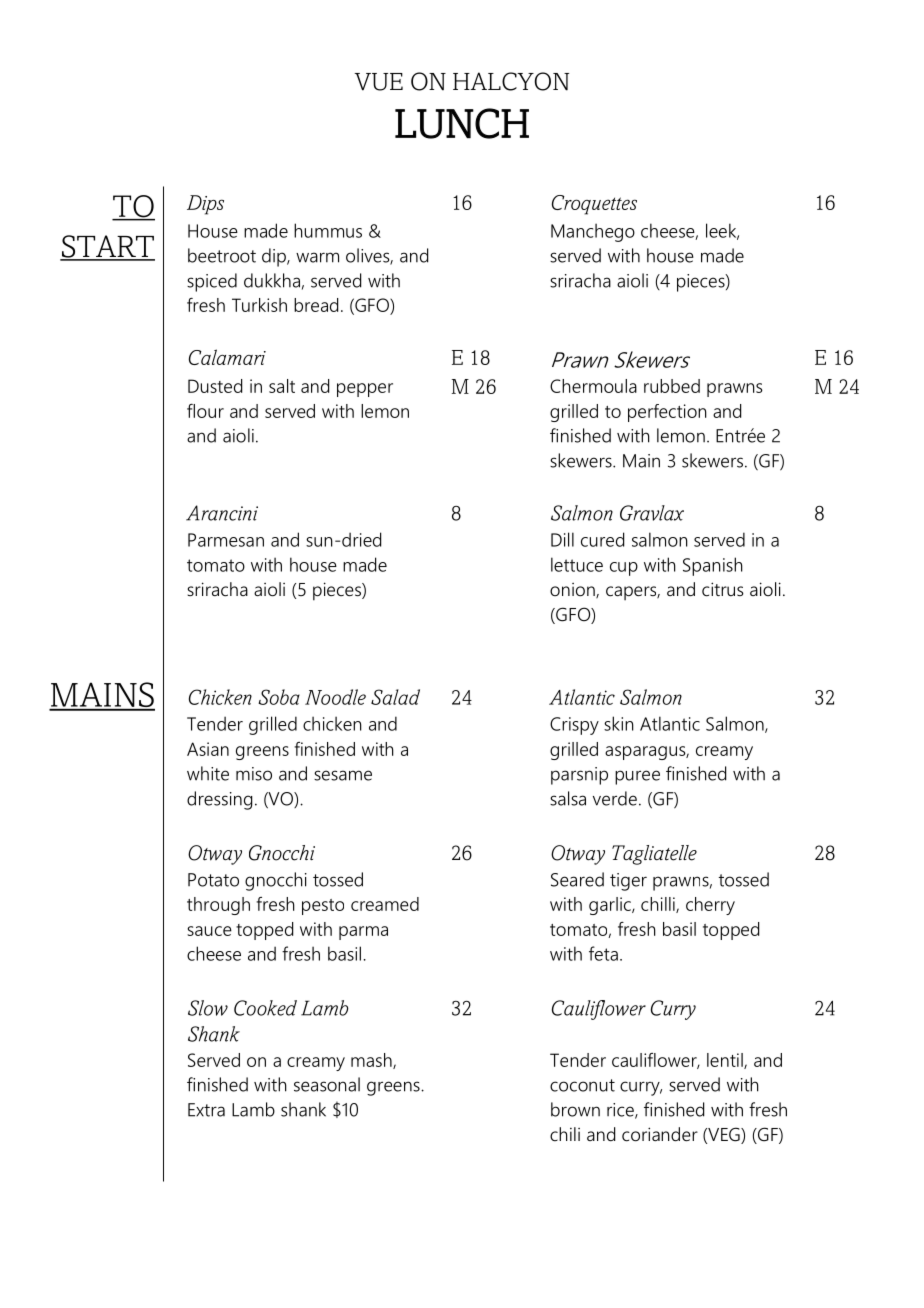  What do you see at coordinates (385, 904) in the page?
I see `creamed` at bounding box center [385, 904].
